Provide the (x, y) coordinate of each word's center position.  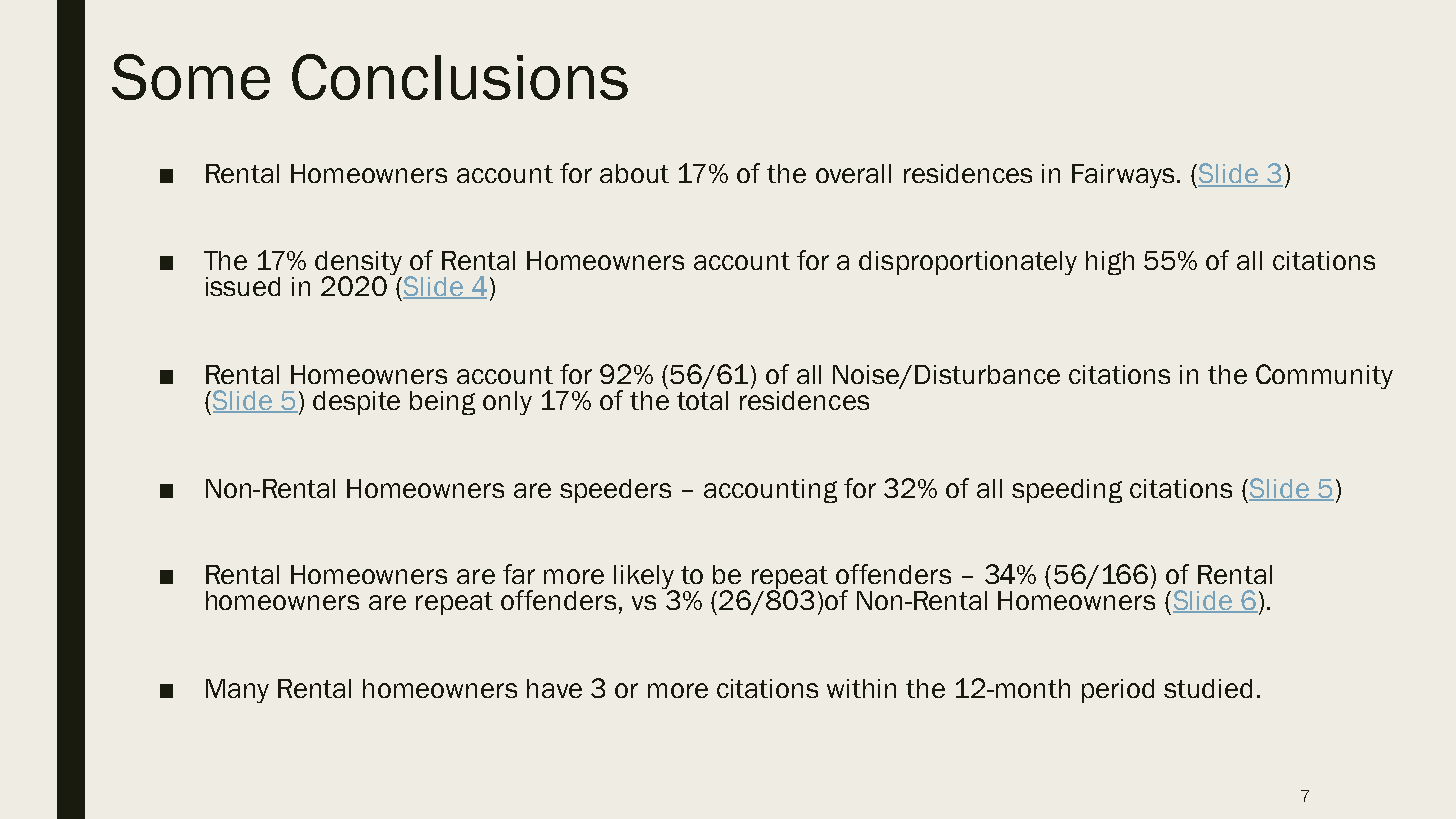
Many (237, 691)
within (861, 688)
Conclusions (460, 77)
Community (1324, 376)
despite (356, 403)
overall (853, 173)
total (702, 399)
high (1110, 263)
